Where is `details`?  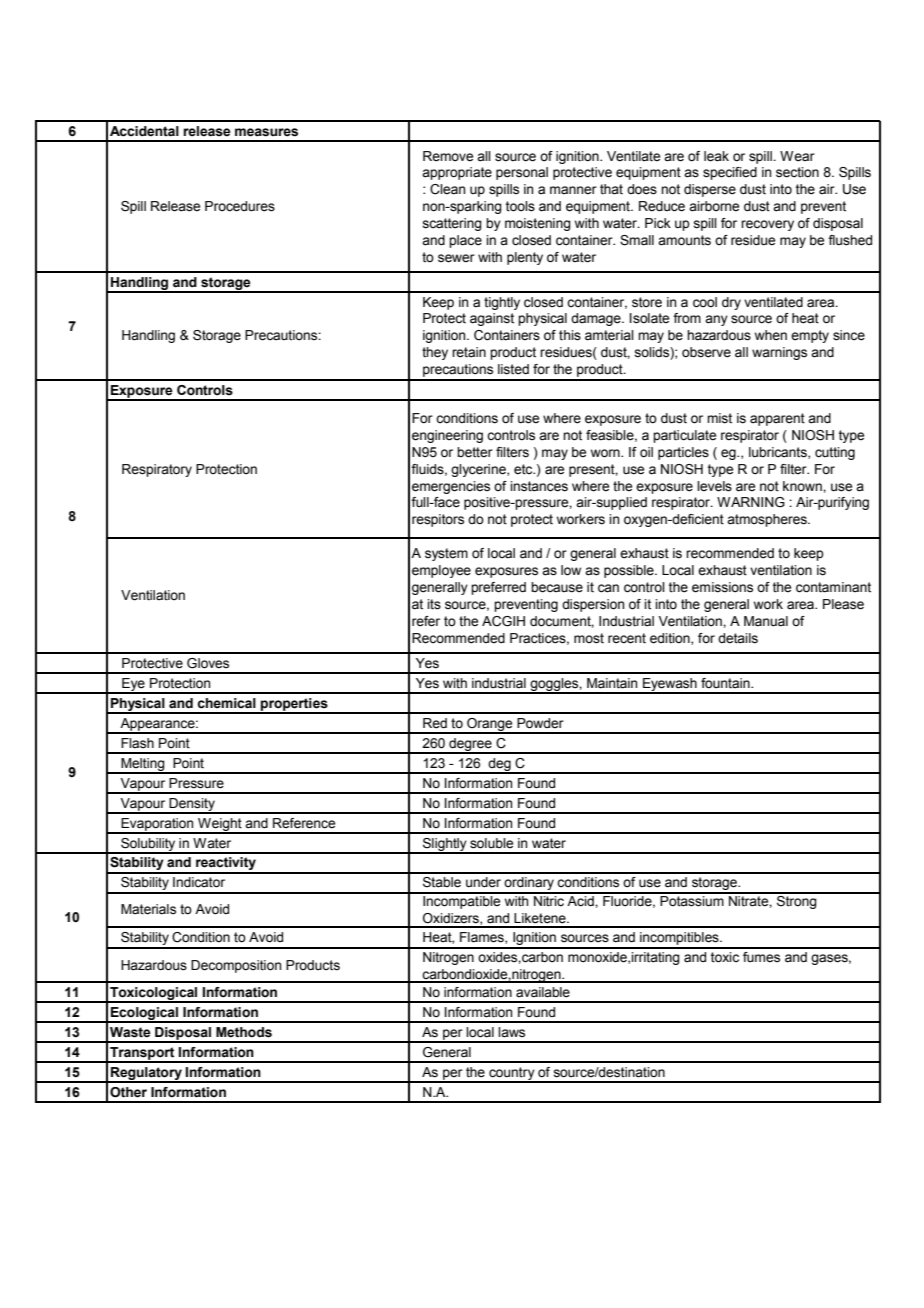
details is located at coordinates (738, 638).
